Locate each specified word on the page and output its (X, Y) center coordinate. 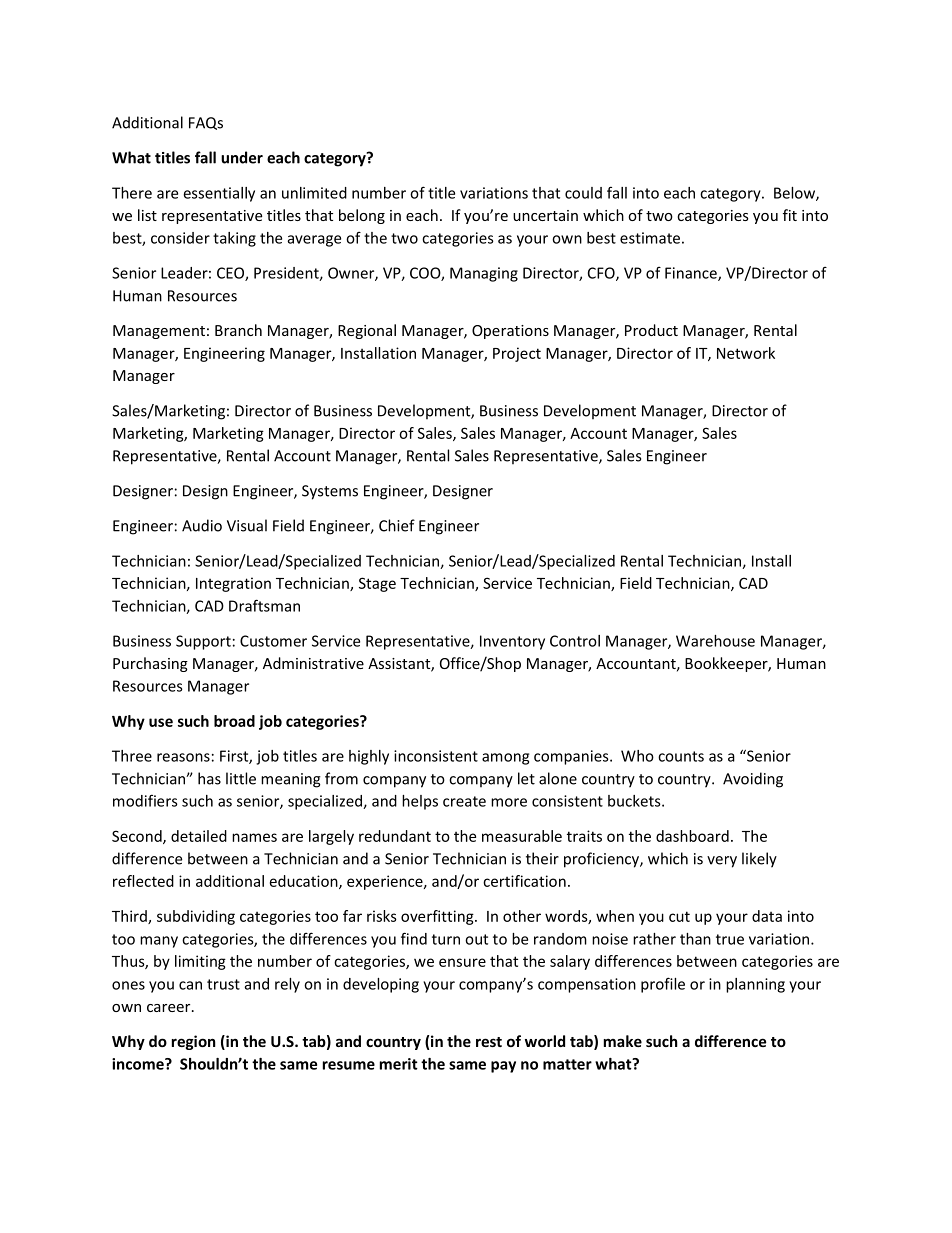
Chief (397, 525)
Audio (202, 525)
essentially (219, 194)
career (170, 1008)
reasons (183, 757)
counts (681, 756)
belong (362, 216)
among (505, 759)
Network (746, 353)
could (583, 193)
